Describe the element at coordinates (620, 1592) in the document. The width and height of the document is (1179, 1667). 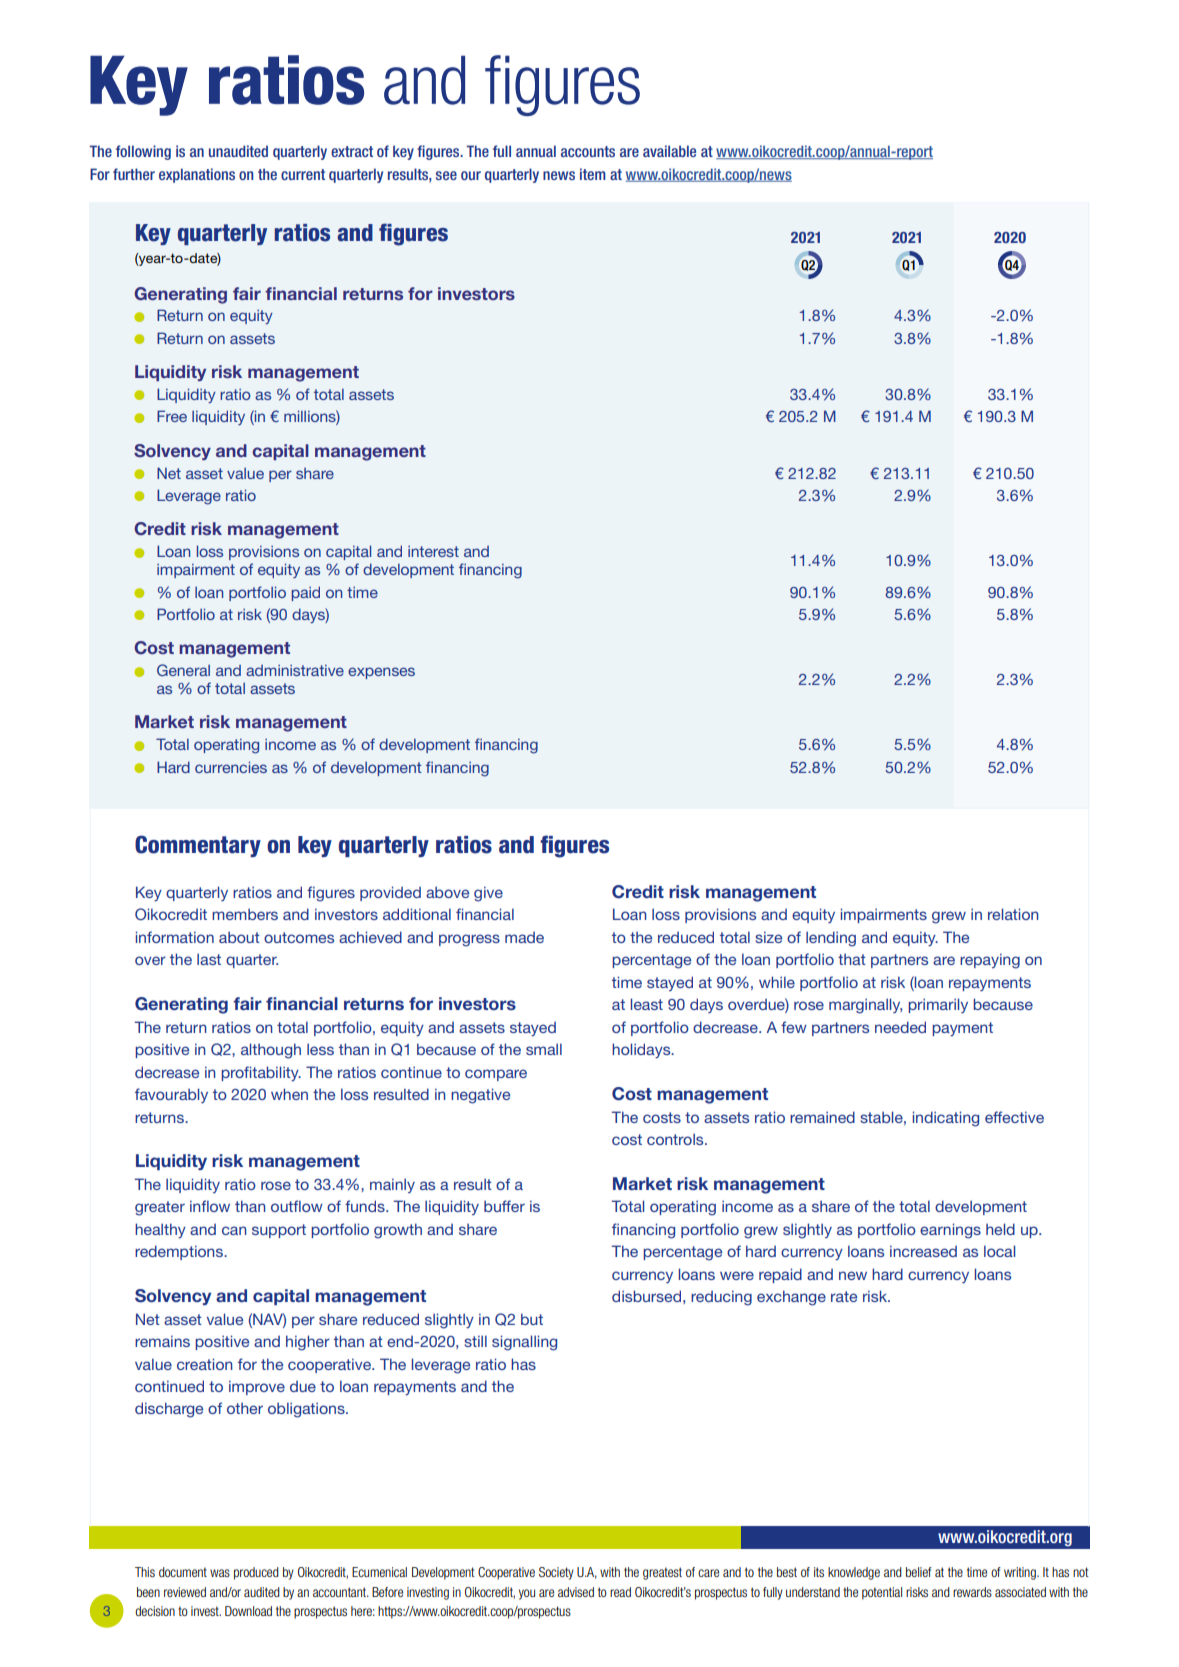
I see `read` at that location.
